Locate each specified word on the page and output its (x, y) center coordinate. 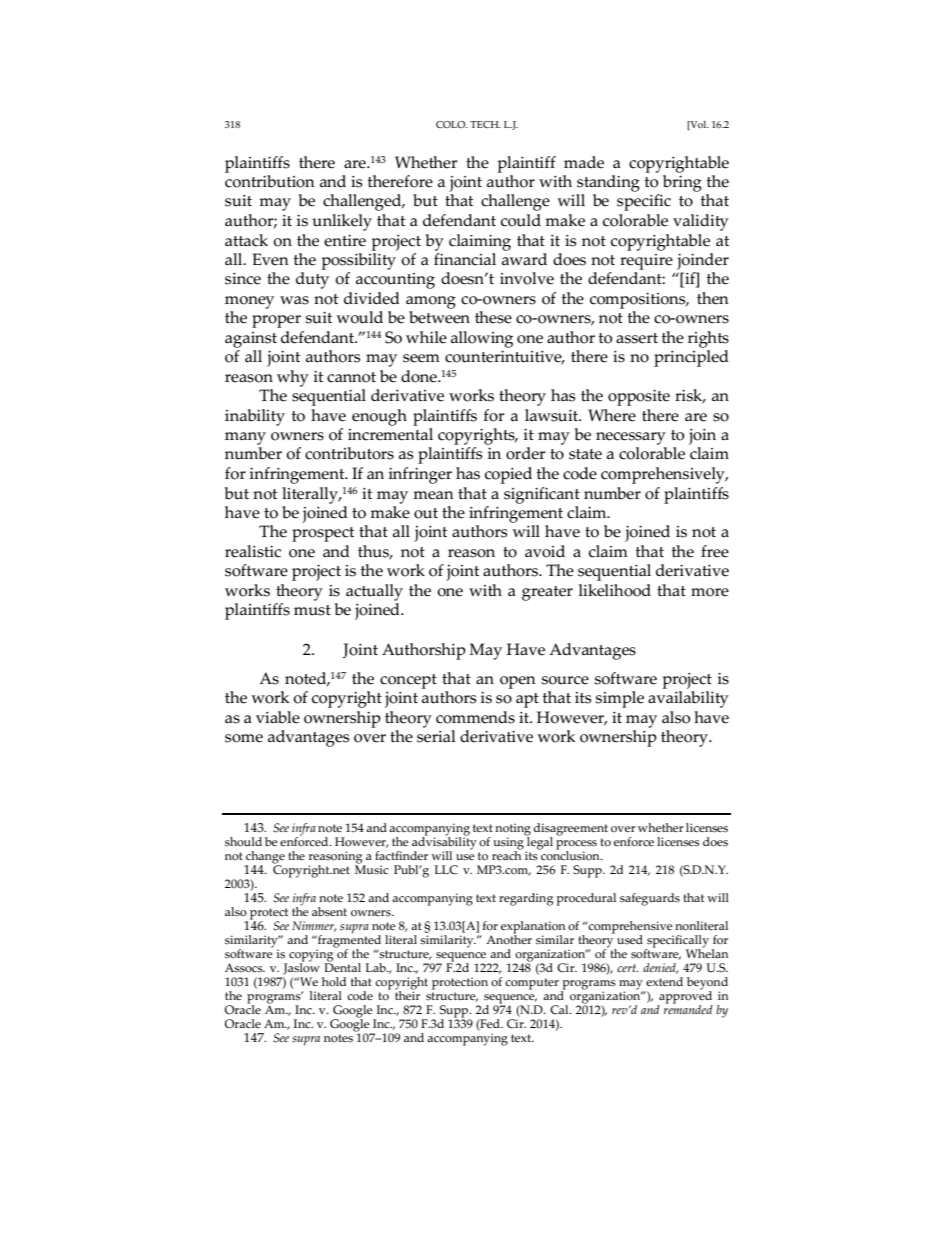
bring (682, 183)
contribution (270, 181)
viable (278, 717)
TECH (485, 124)
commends (475, 717)
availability (688, 699)
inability (255, 417)
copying (311, 955)
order (526, 453)
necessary (631, 438)
